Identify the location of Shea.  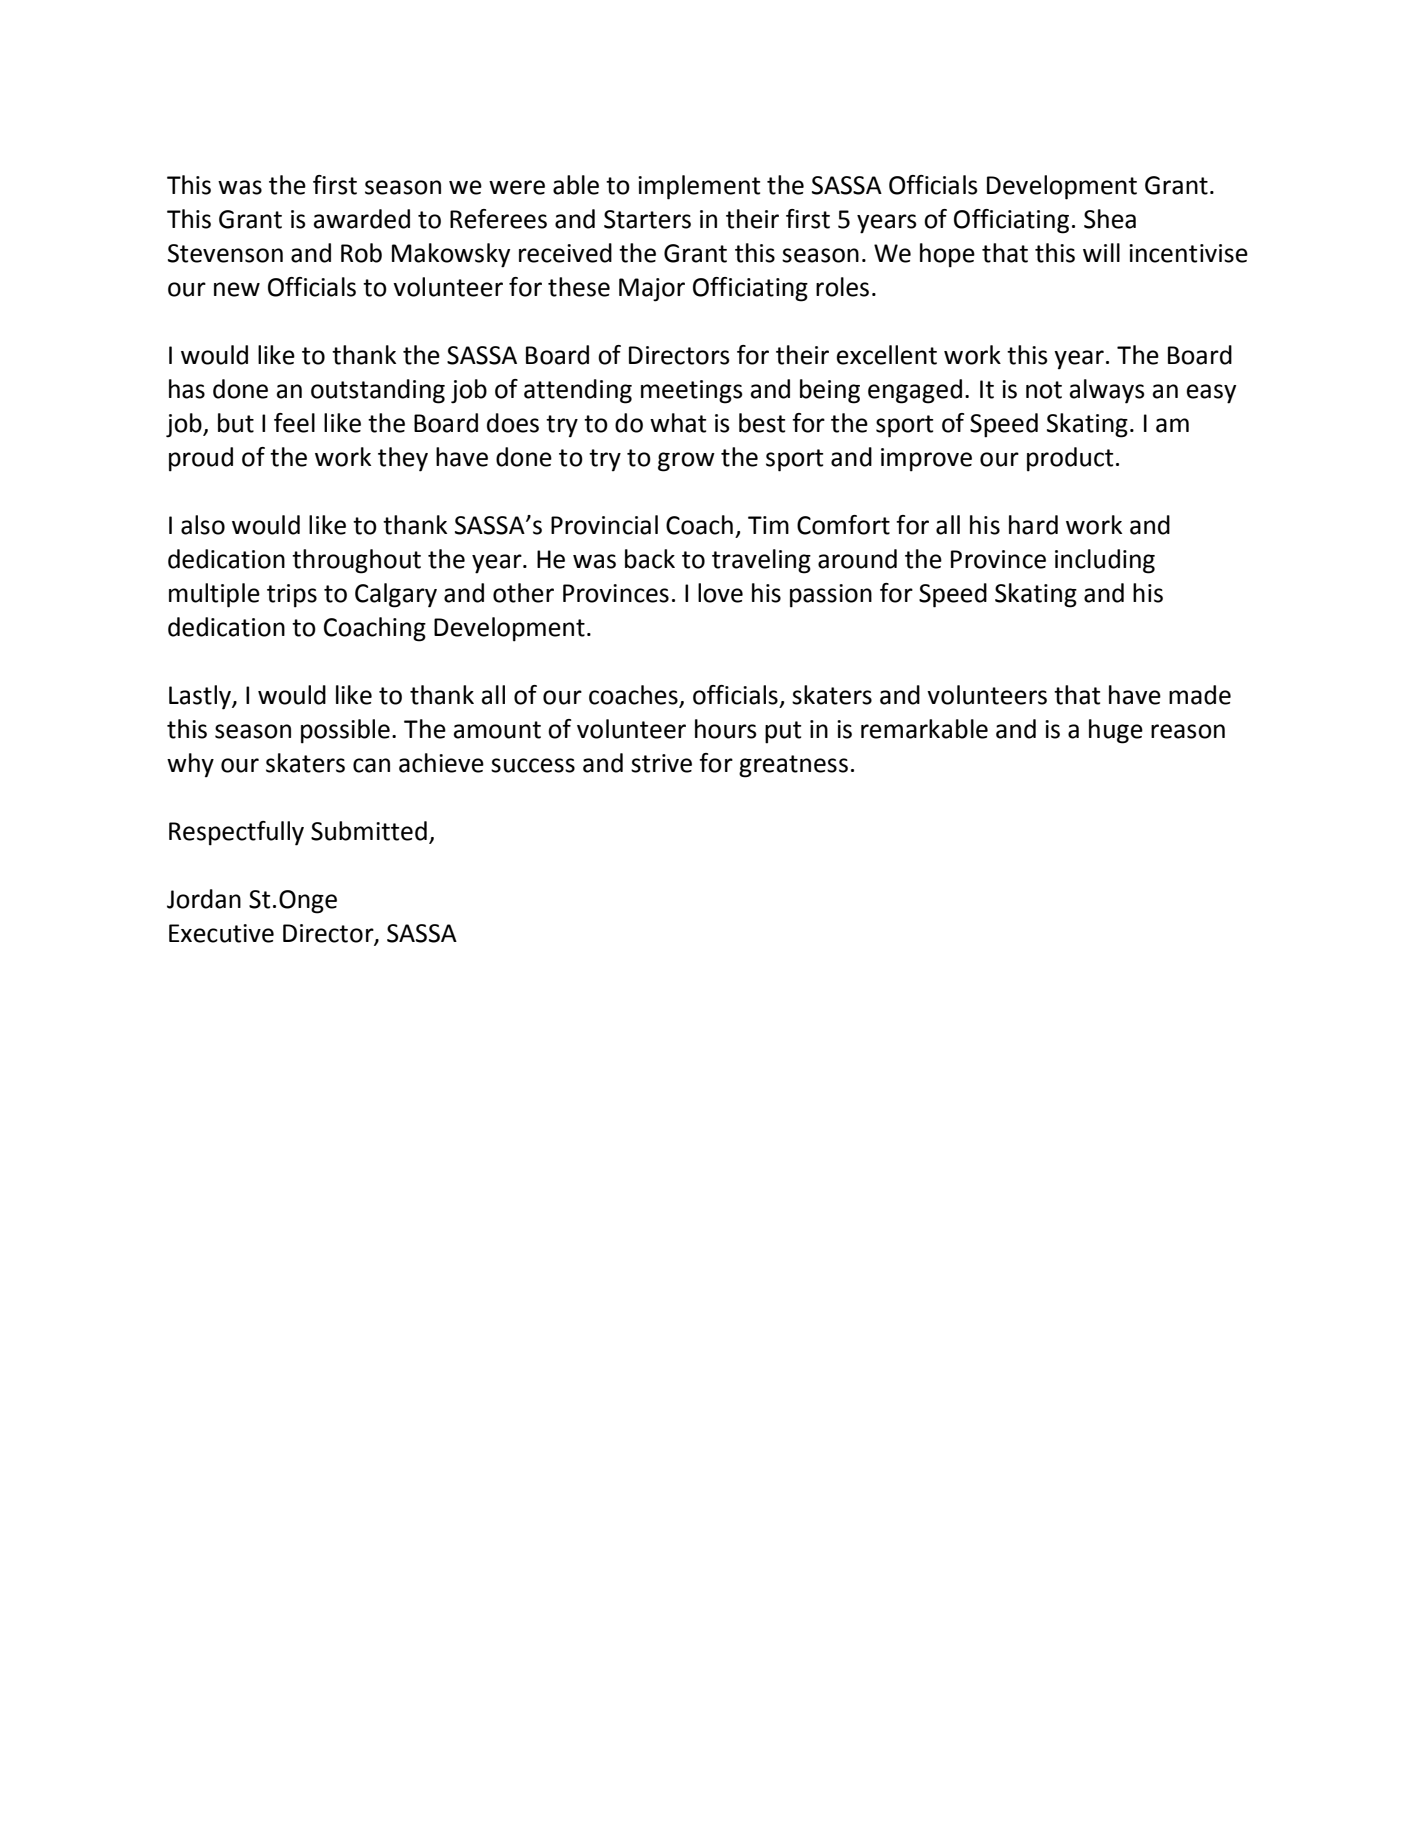
(1110, 219).
